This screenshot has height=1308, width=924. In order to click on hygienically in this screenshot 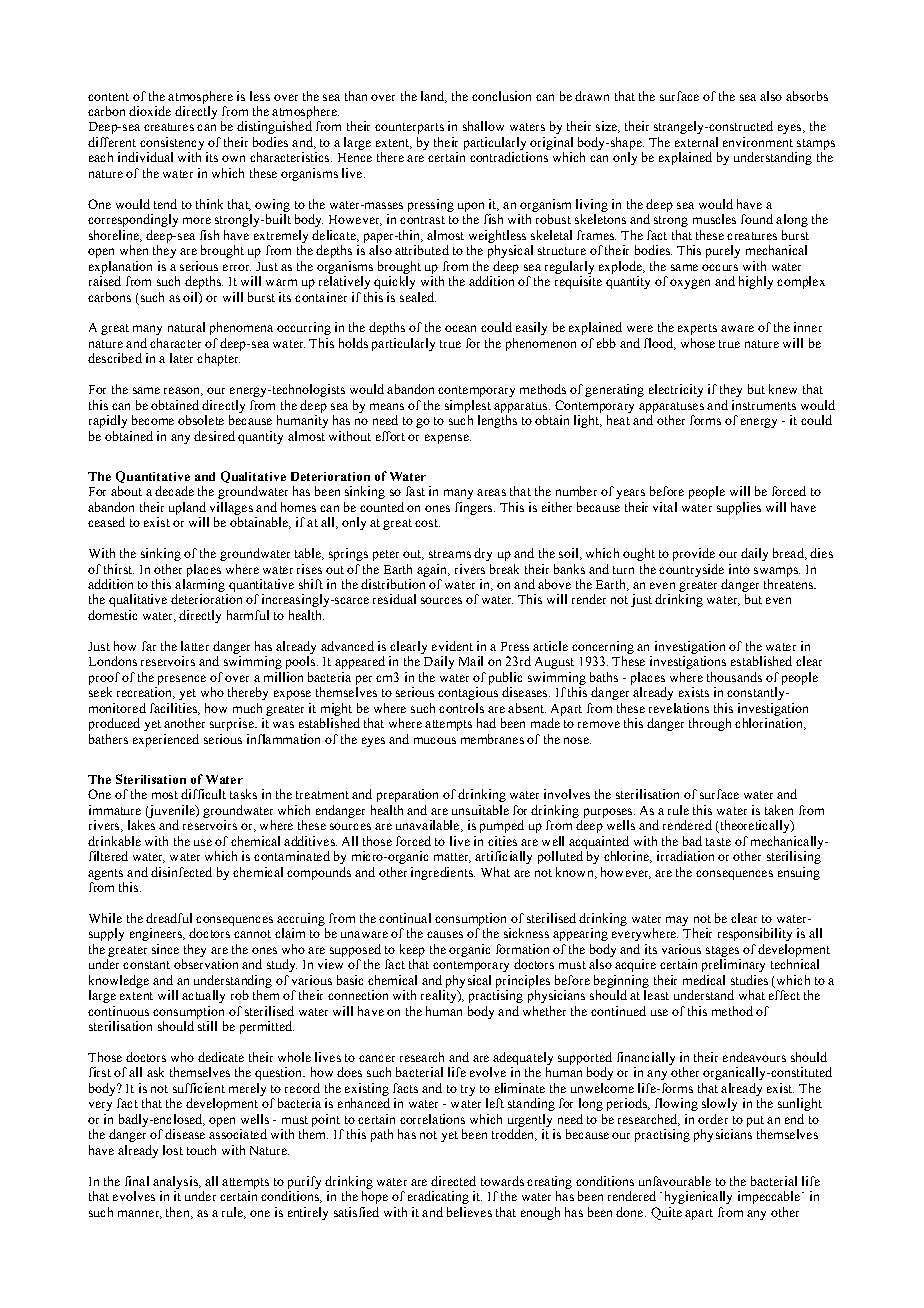, I will do `click(698, 1197)`.
